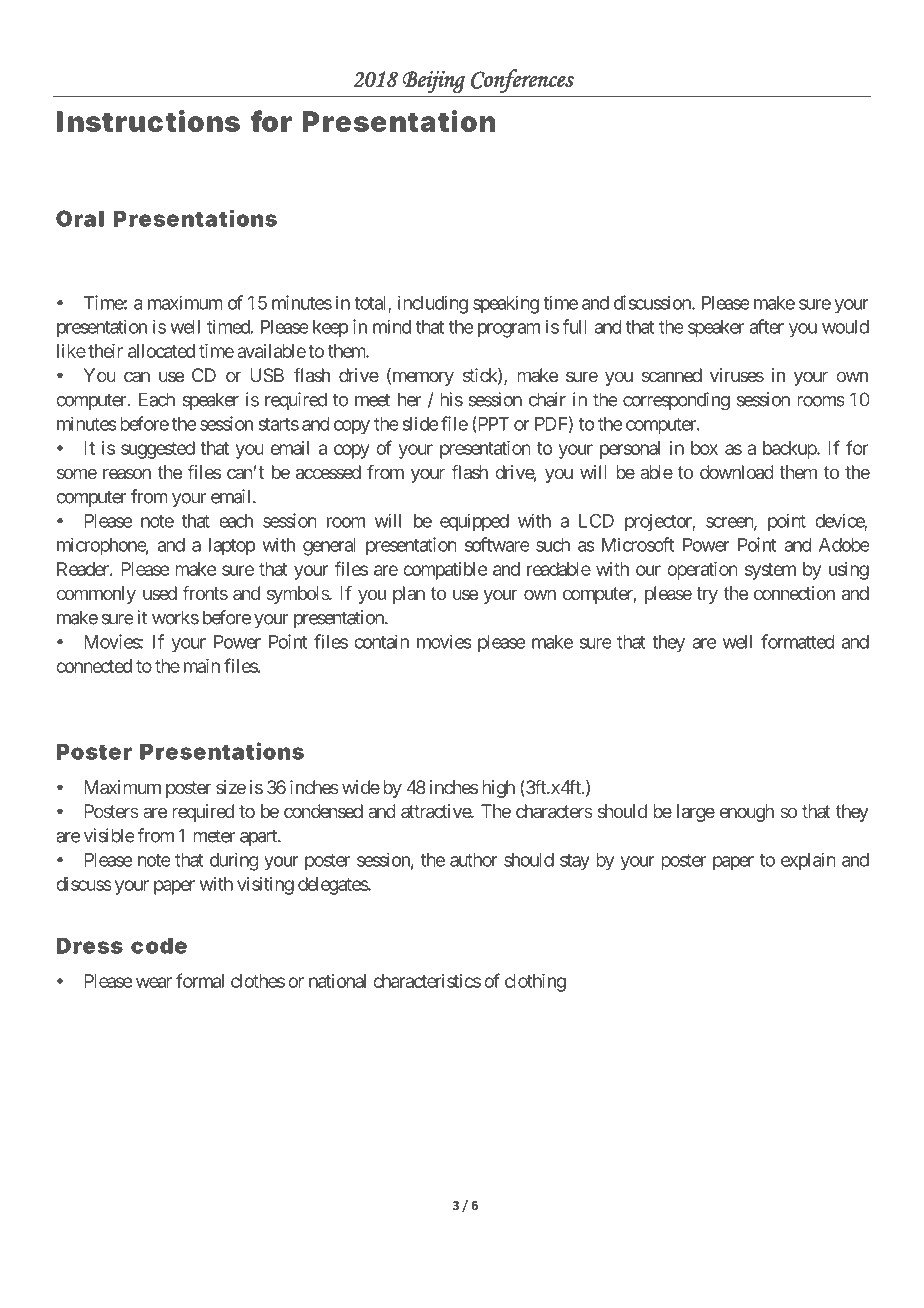 The height and width of the screenshot is (1308, 924). What do you see at coordinates (154, 982) in the screenshot?
I see `wear` at bounding box center [154, 982].
